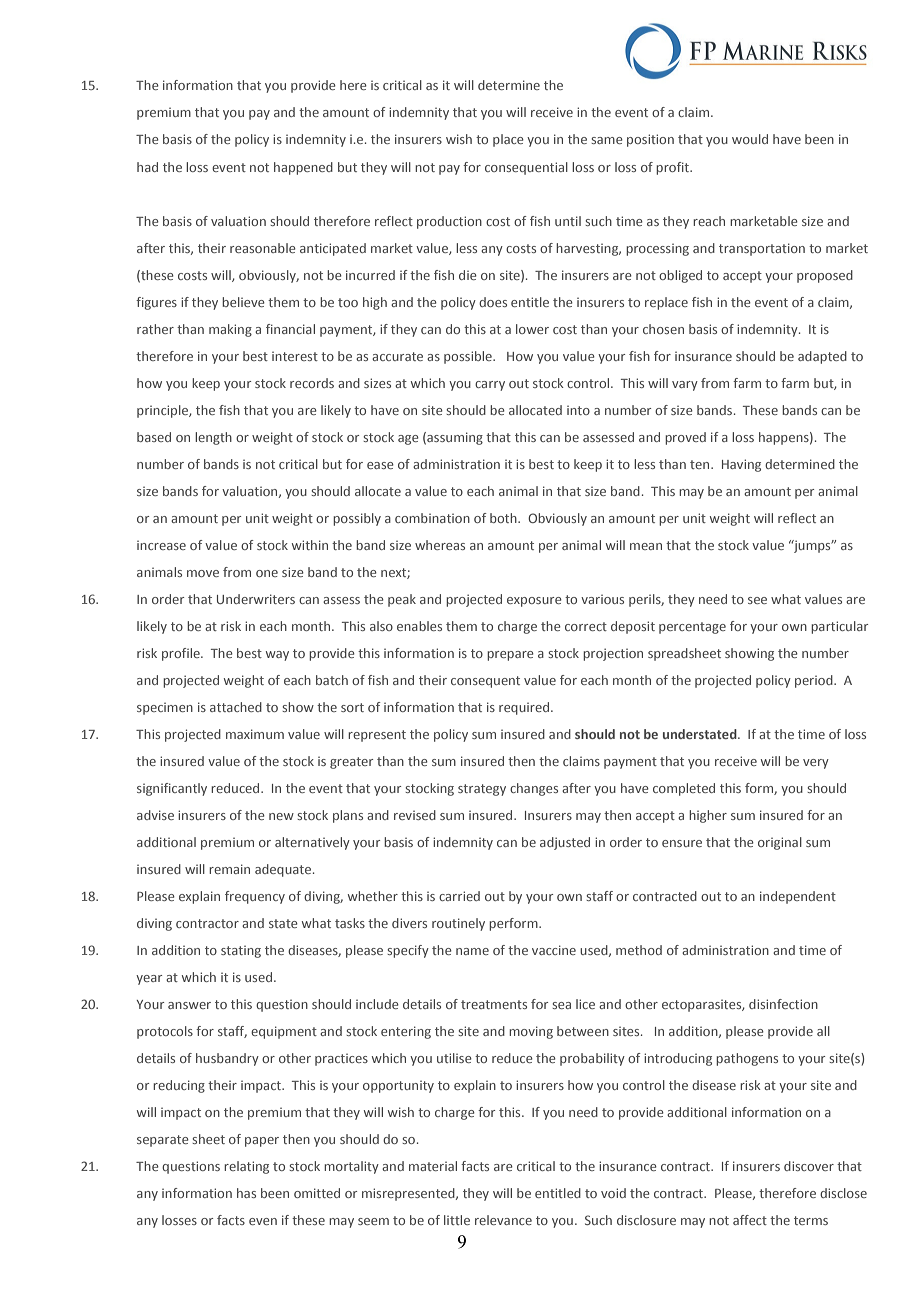  I want to click on has, so click(246, 1193).
